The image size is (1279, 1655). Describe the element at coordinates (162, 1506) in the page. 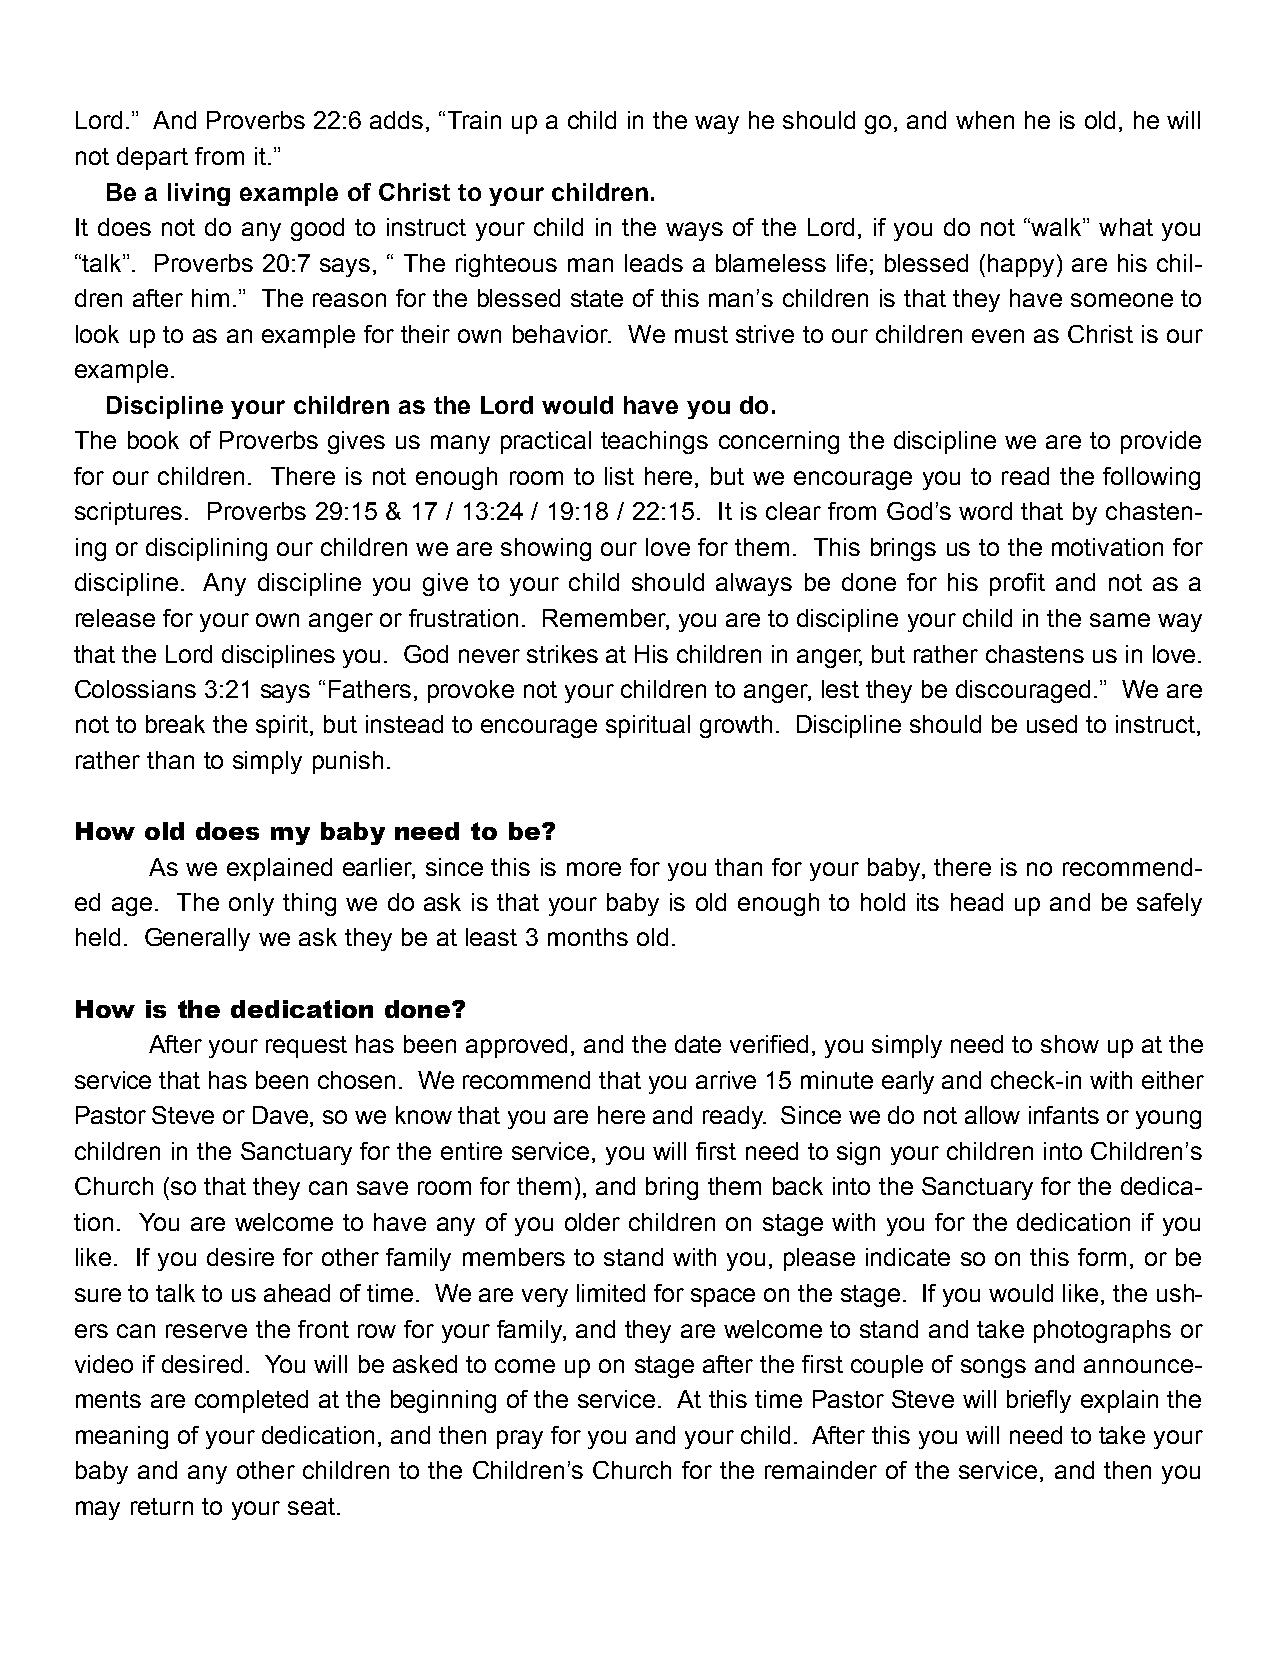

I see `return` at that location.
